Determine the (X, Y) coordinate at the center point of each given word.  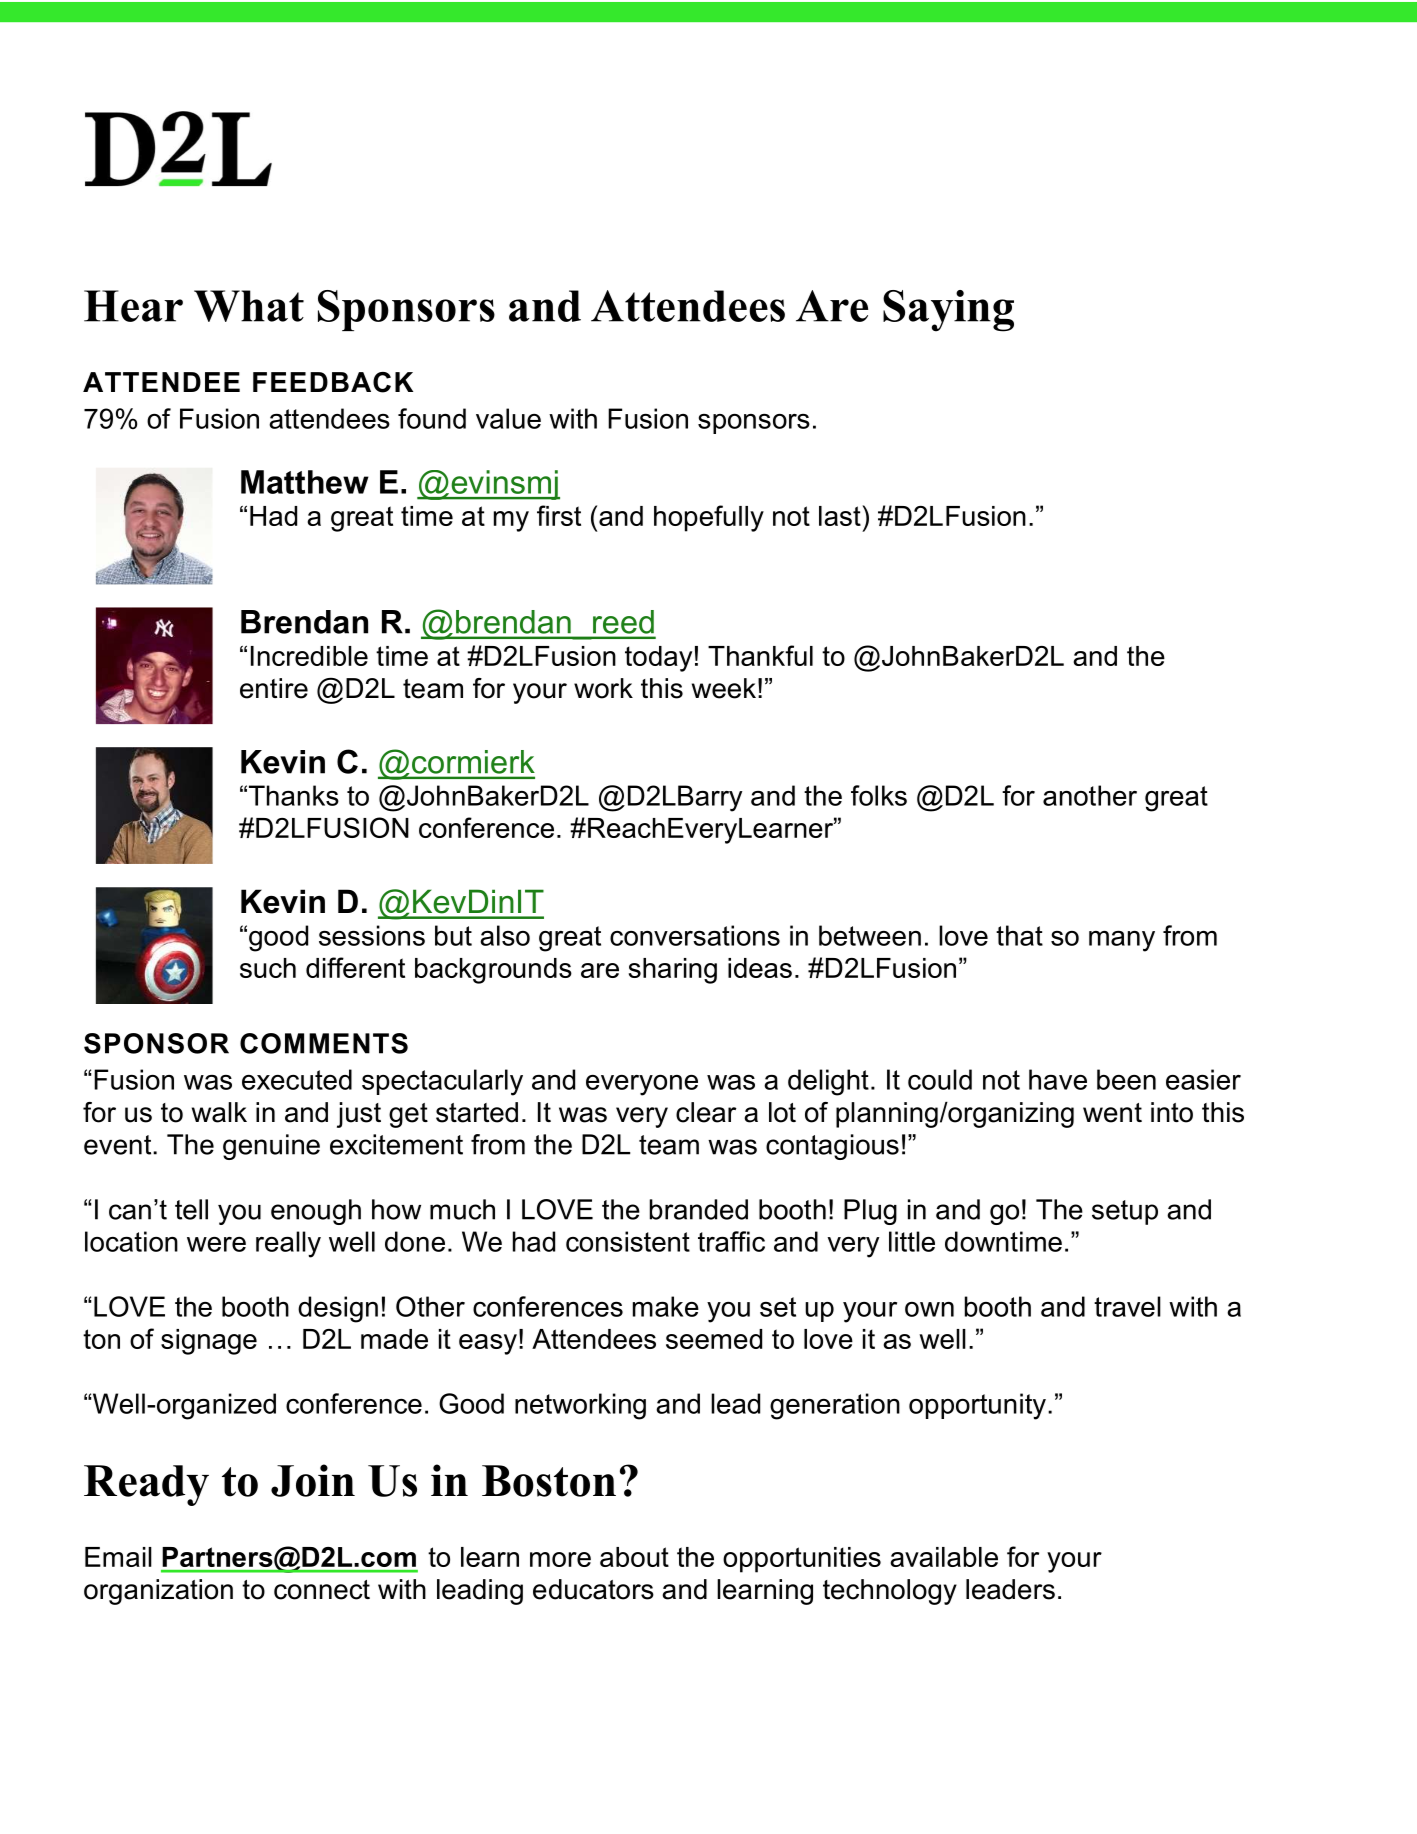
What (249, 306)
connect (322, 1590)
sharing (673, 971)
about (634, 1557)
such (268, 968)
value (508, 418)
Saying (948, 311)
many (1122, 941)
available (944, 1557)
